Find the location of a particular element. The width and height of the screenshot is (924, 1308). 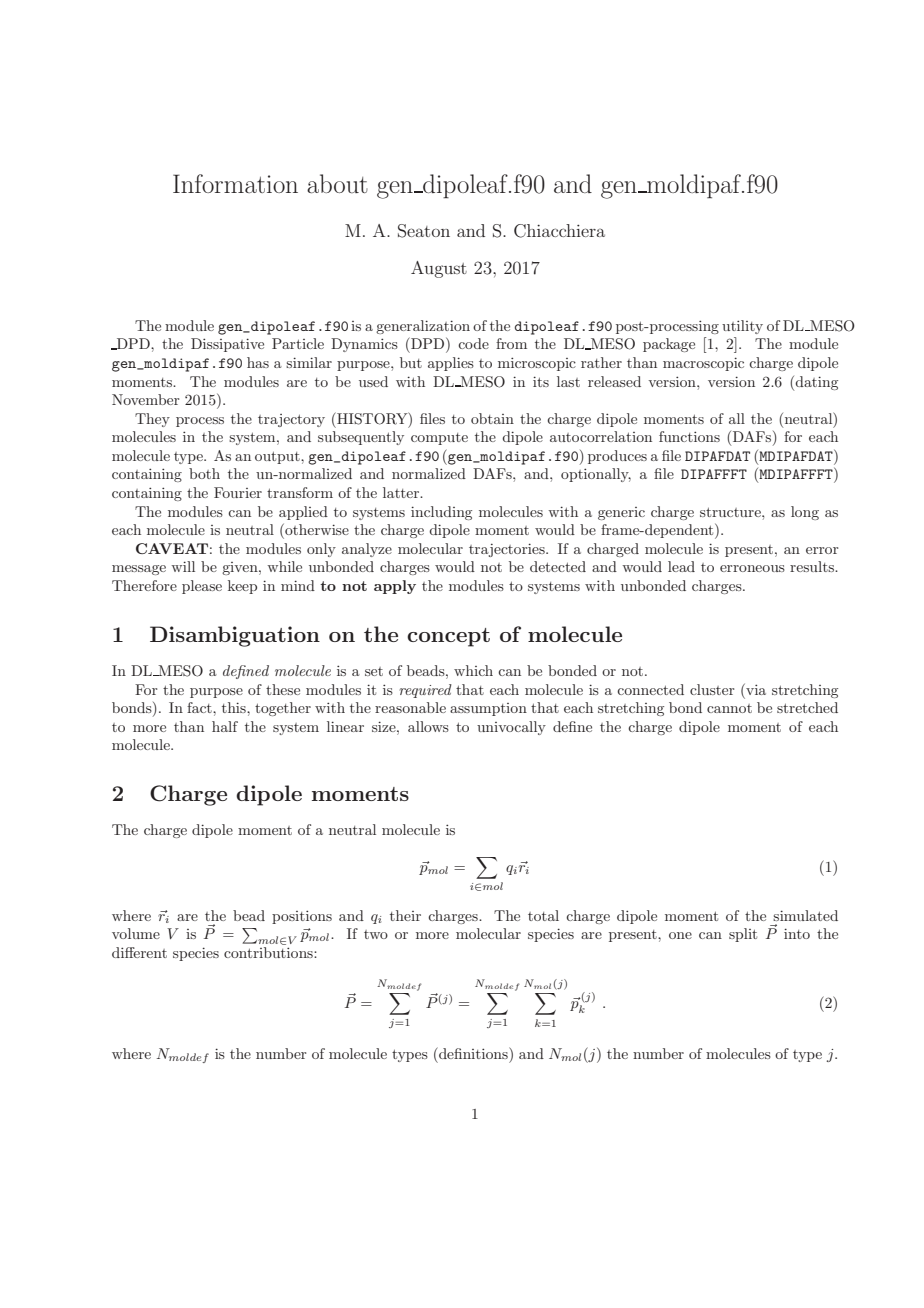

utility is located at coordinates (742, 327).
